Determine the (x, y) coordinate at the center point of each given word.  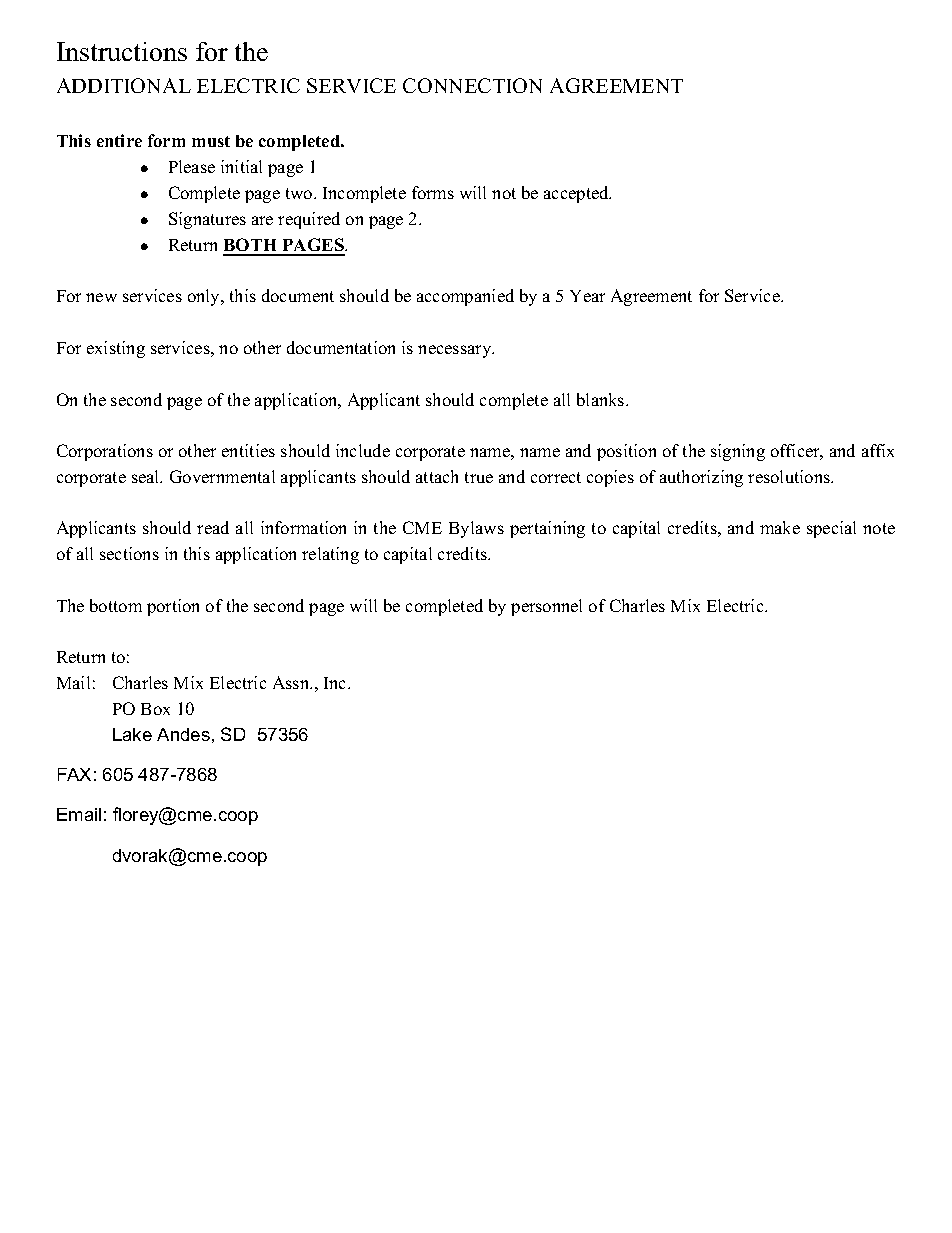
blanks (602, 399)
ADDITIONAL (124, 85)
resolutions (790, 476)
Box (155, 709)
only (205, 297)
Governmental (222, 476)
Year (587, 296)
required (309, 220)
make (780, 527)
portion (173, 607)
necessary (456, 351)
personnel (546, 607)
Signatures (207, 220)
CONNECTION (472, 85)
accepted (577, 194)
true (479, 477)
